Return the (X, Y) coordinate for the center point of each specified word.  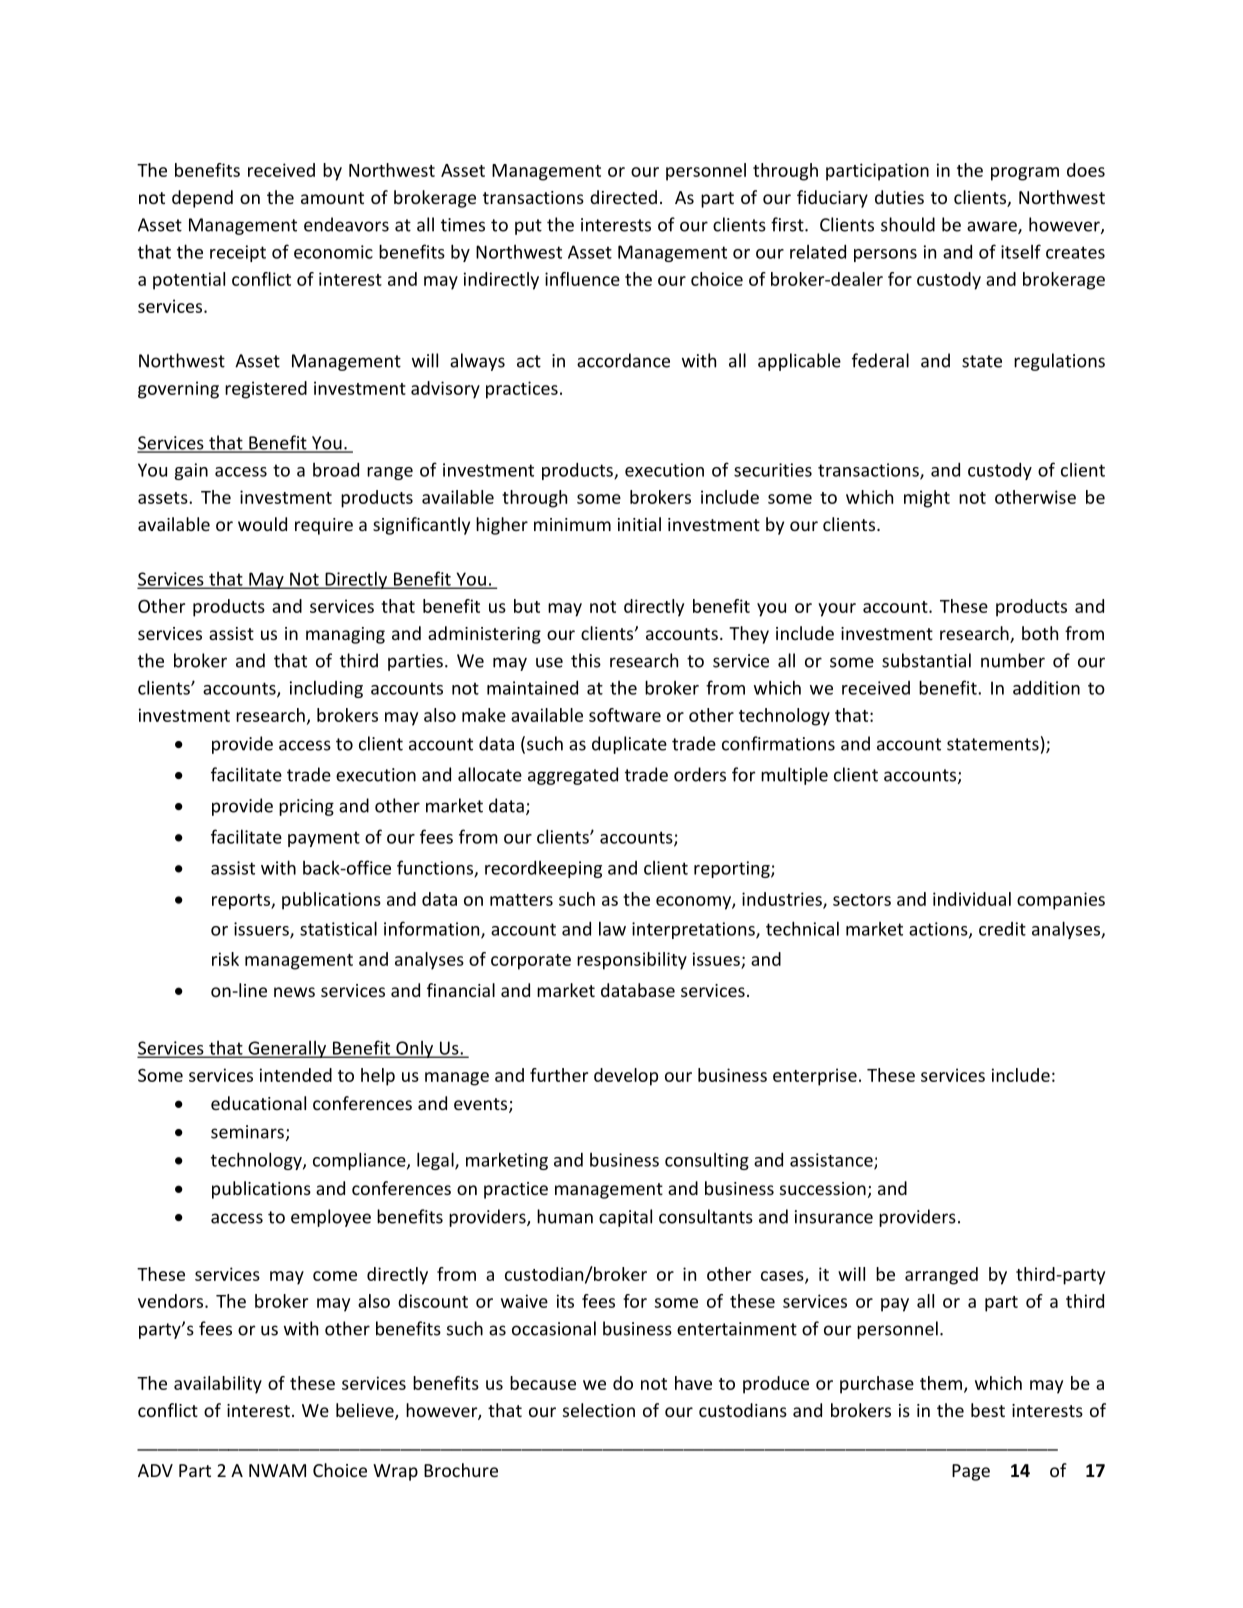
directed (623, 197)
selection (599, 1410)
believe (366, 1411)
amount (332, 198)
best (988, 1410)
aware (993, 227)
